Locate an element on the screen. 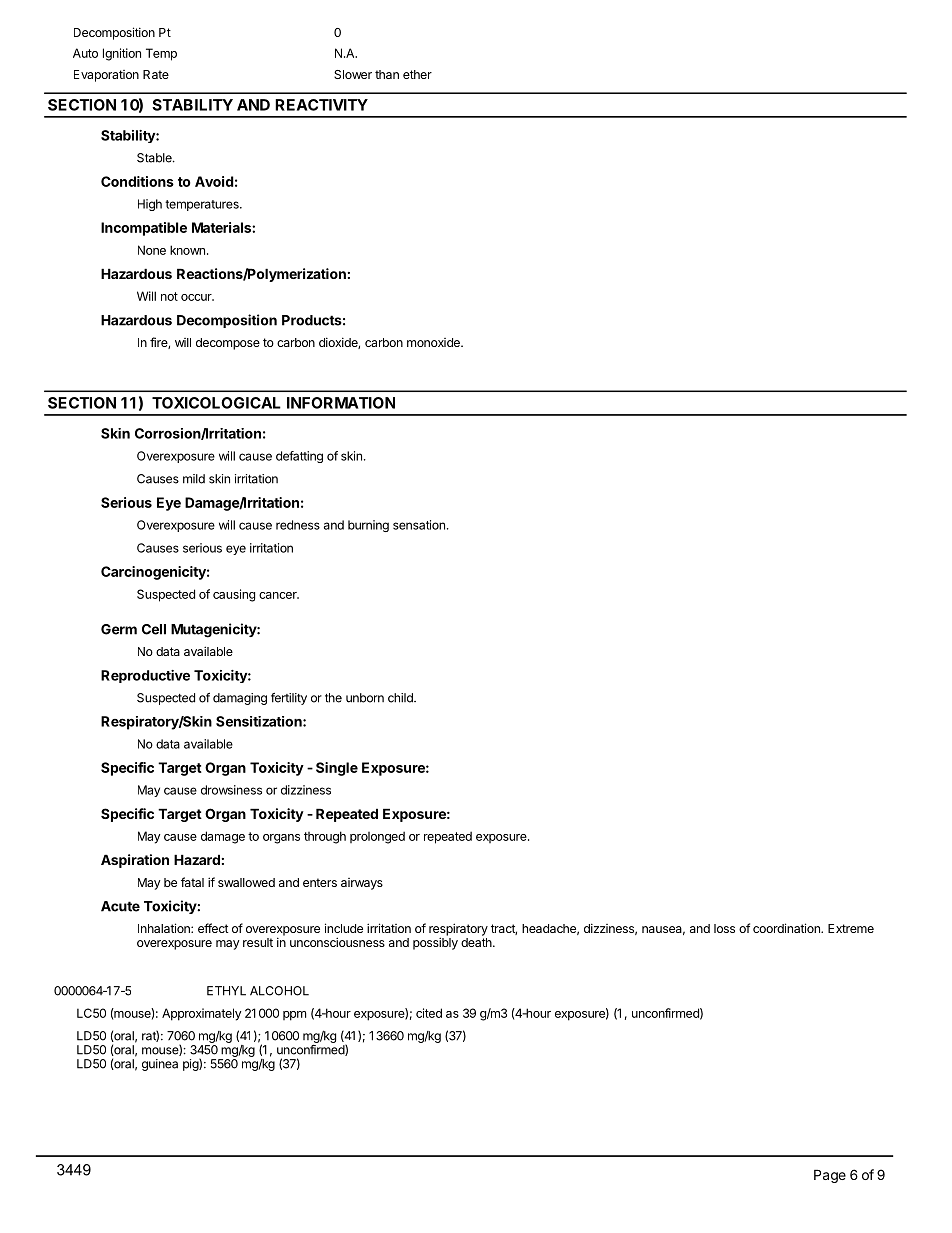  coordination is located at coordinates (787, 928).
